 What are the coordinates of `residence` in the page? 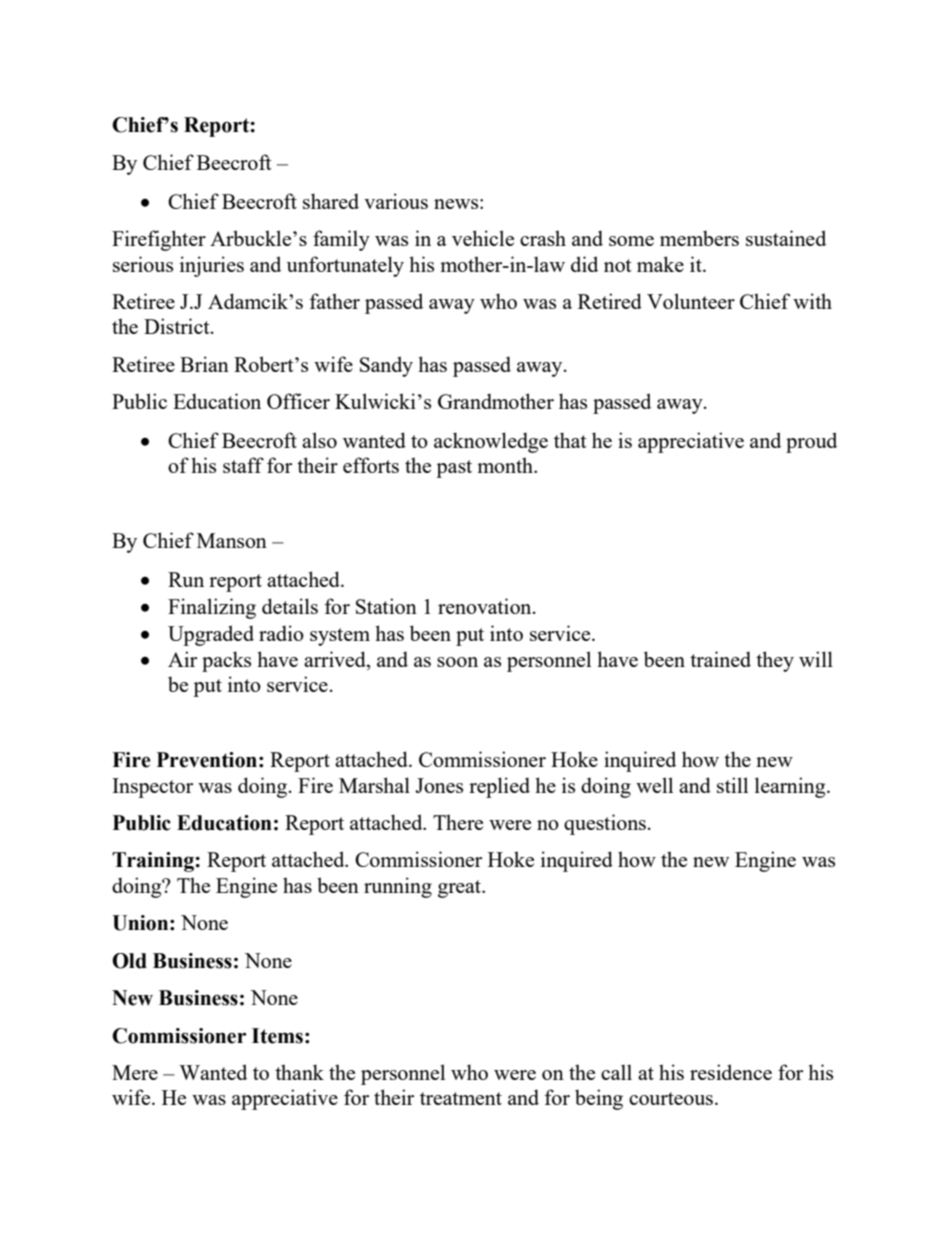 It's located at (731, 1072).
